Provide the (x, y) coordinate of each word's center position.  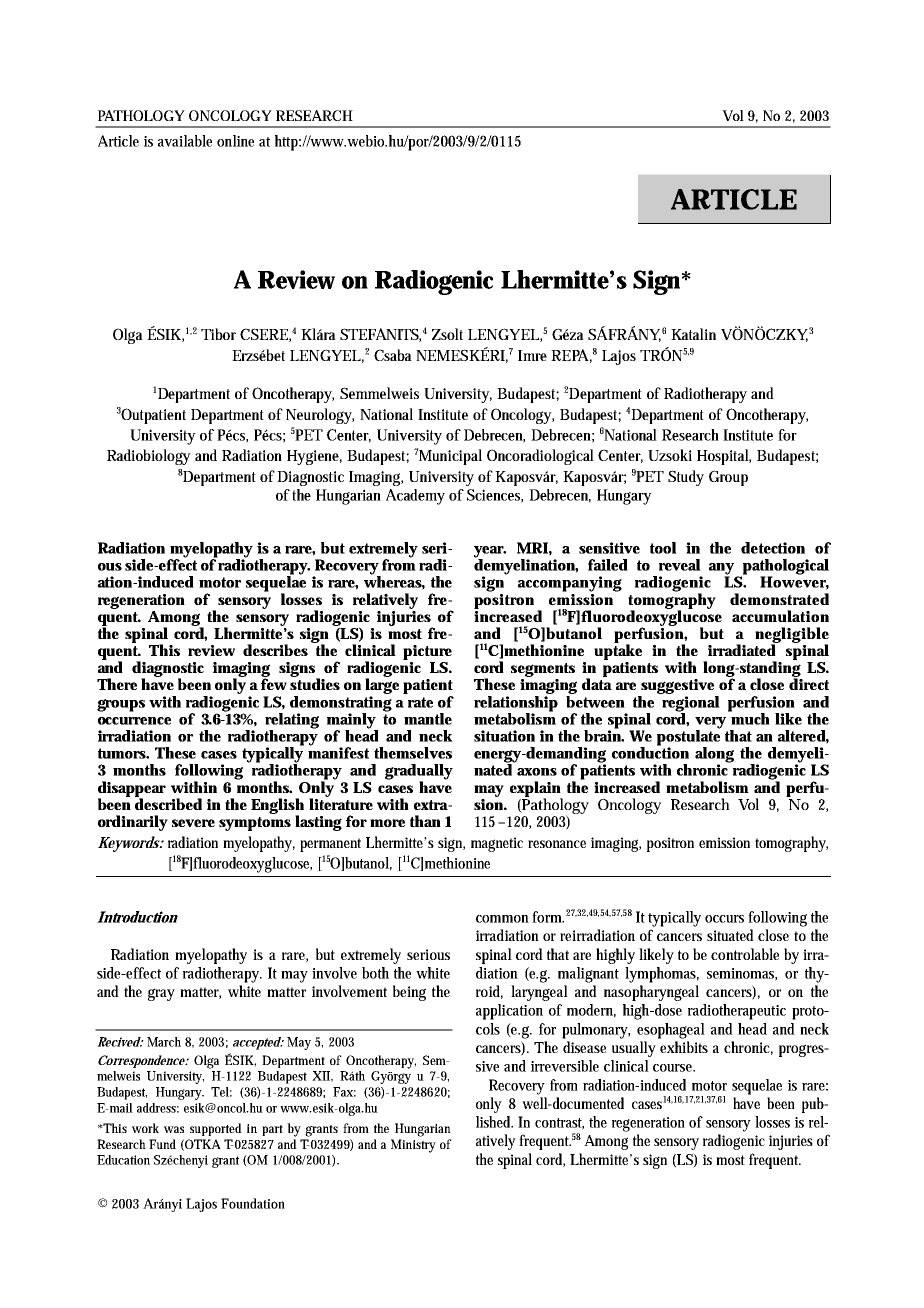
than (425, 821)
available (185, 141)
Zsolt (447, 334)
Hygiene (314, 457)
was (174, 1129)
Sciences (495, 496)
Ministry (413, 1146)
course (674, 1068)
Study (686, 478)
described (168, 803)
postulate (688, 738)
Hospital (724, 457)
